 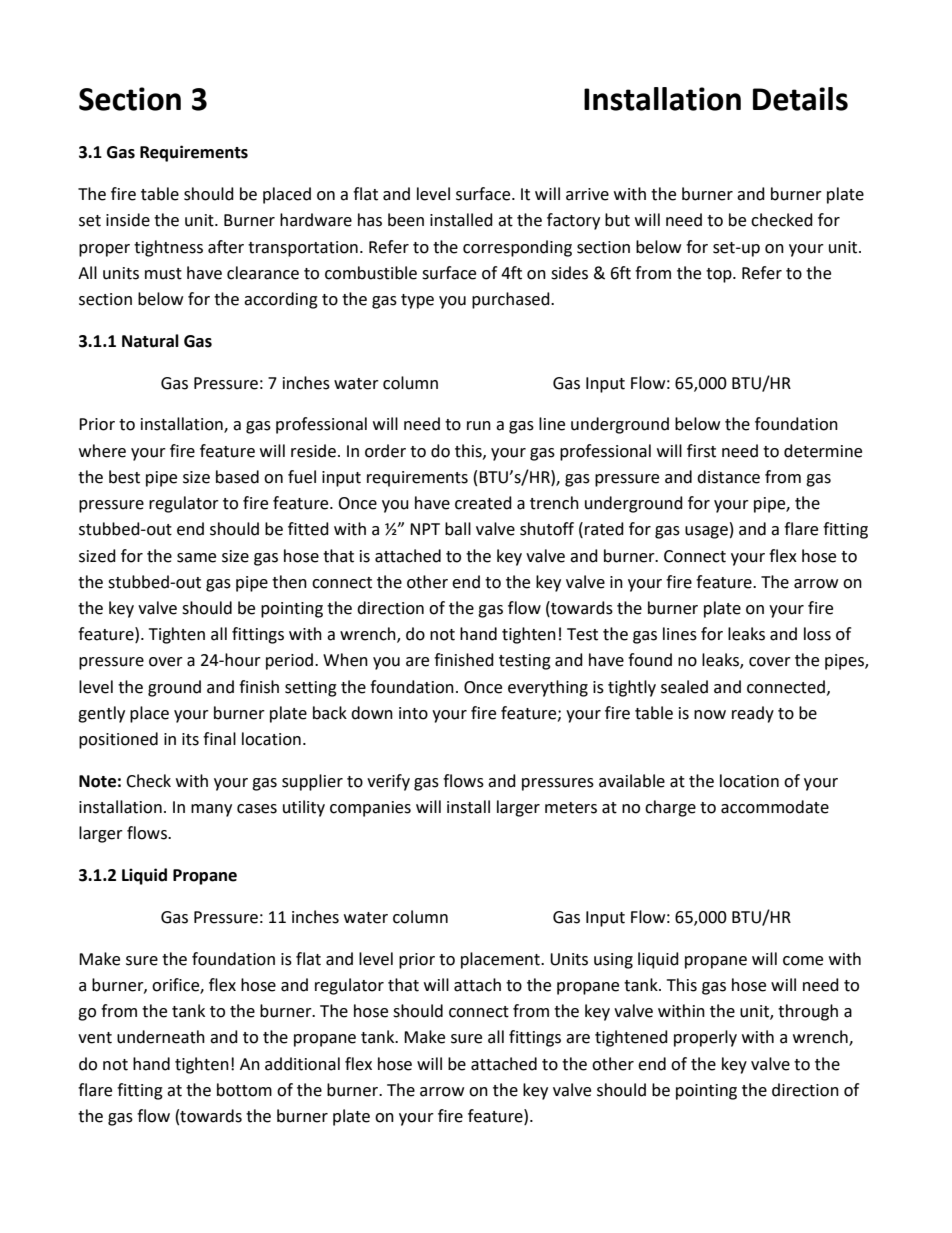 I want to click on ball, so click(x=458, y=529).
